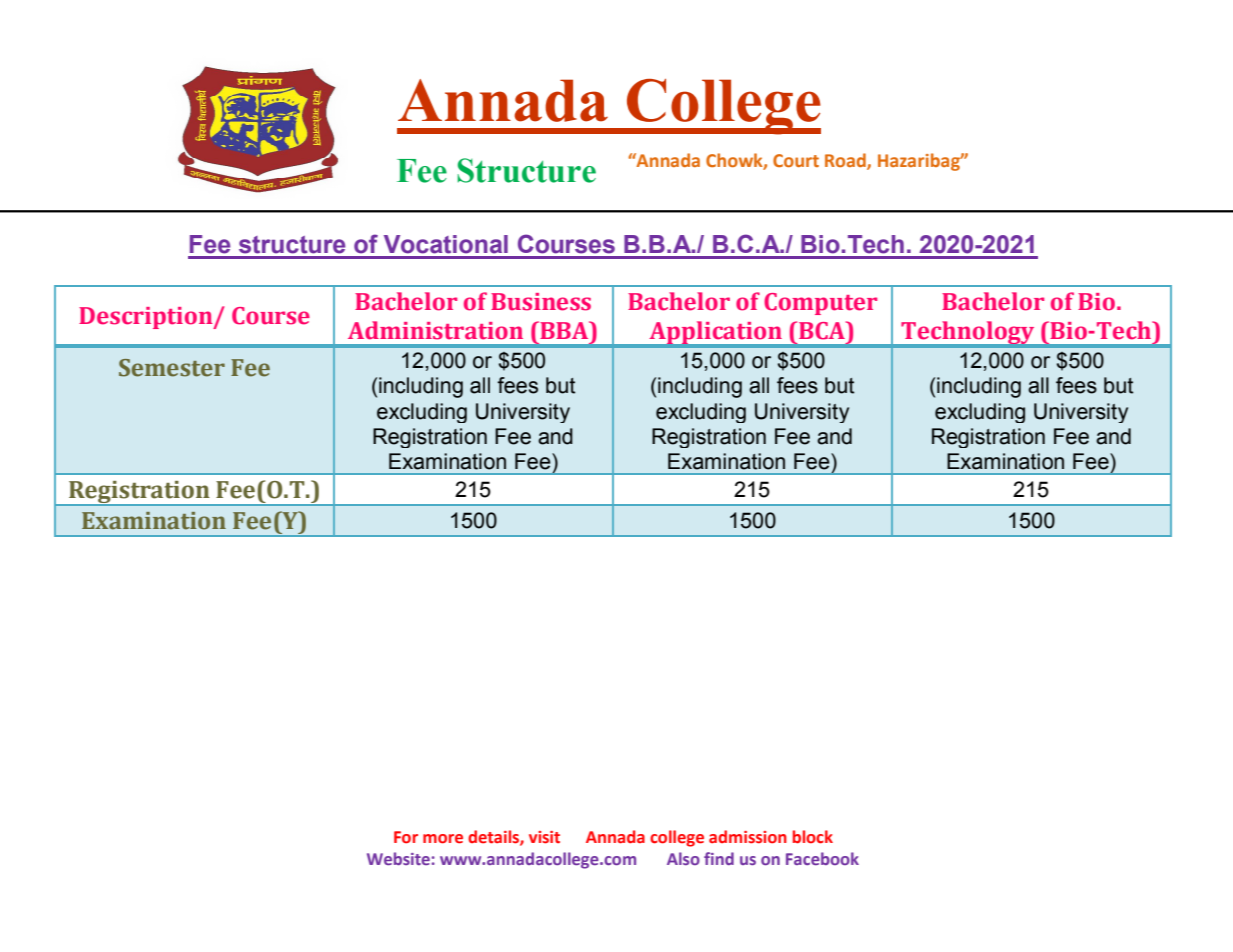 The height and width of the page is (952, 1233). Describe the element at coordinates (147, 318) in the page. I see `Description` at that location.
